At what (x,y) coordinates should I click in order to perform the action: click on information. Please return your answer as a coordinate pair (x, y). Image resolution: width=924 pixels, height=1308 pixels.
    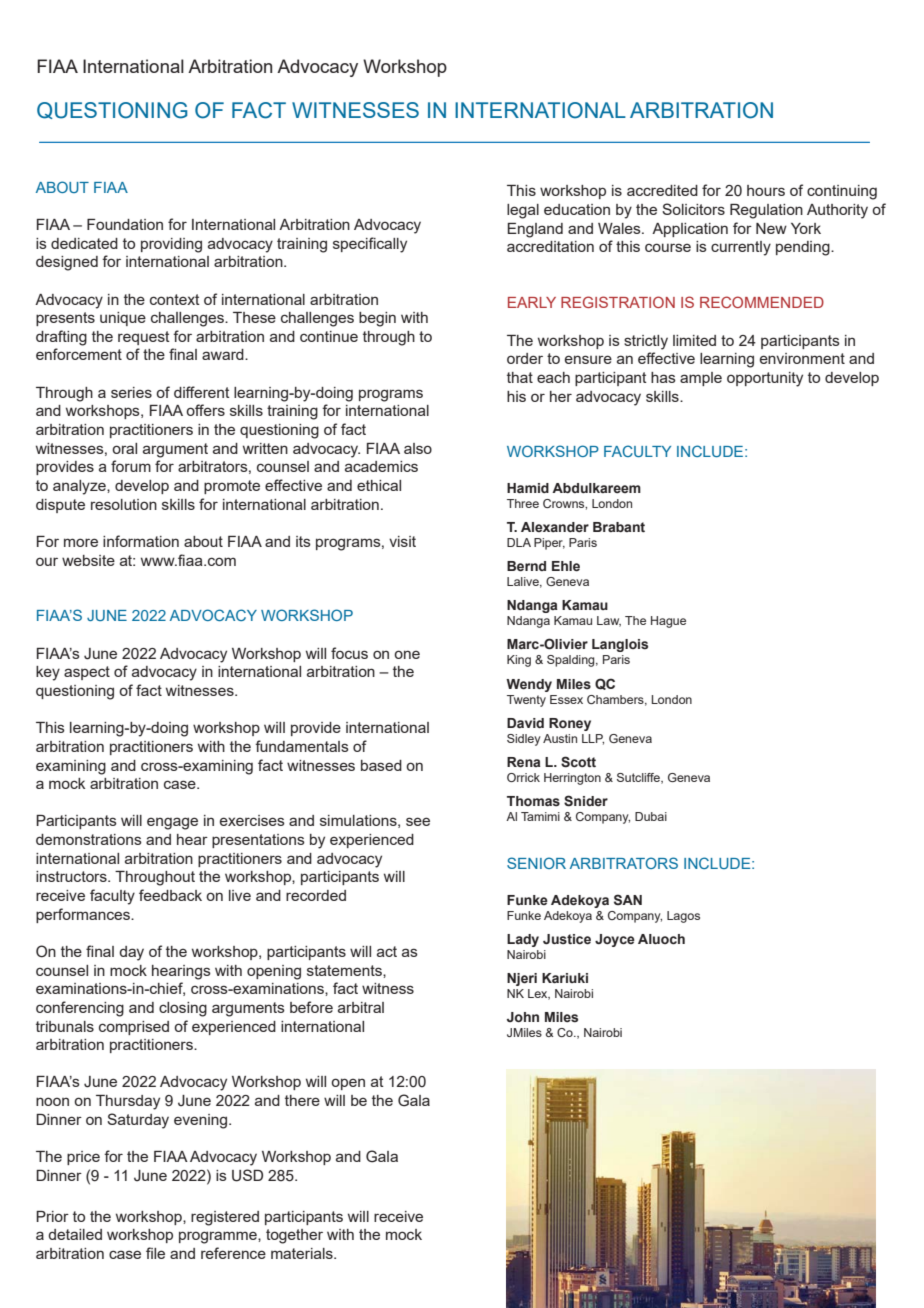
    Looking at the image, I should click on (141, 541).
